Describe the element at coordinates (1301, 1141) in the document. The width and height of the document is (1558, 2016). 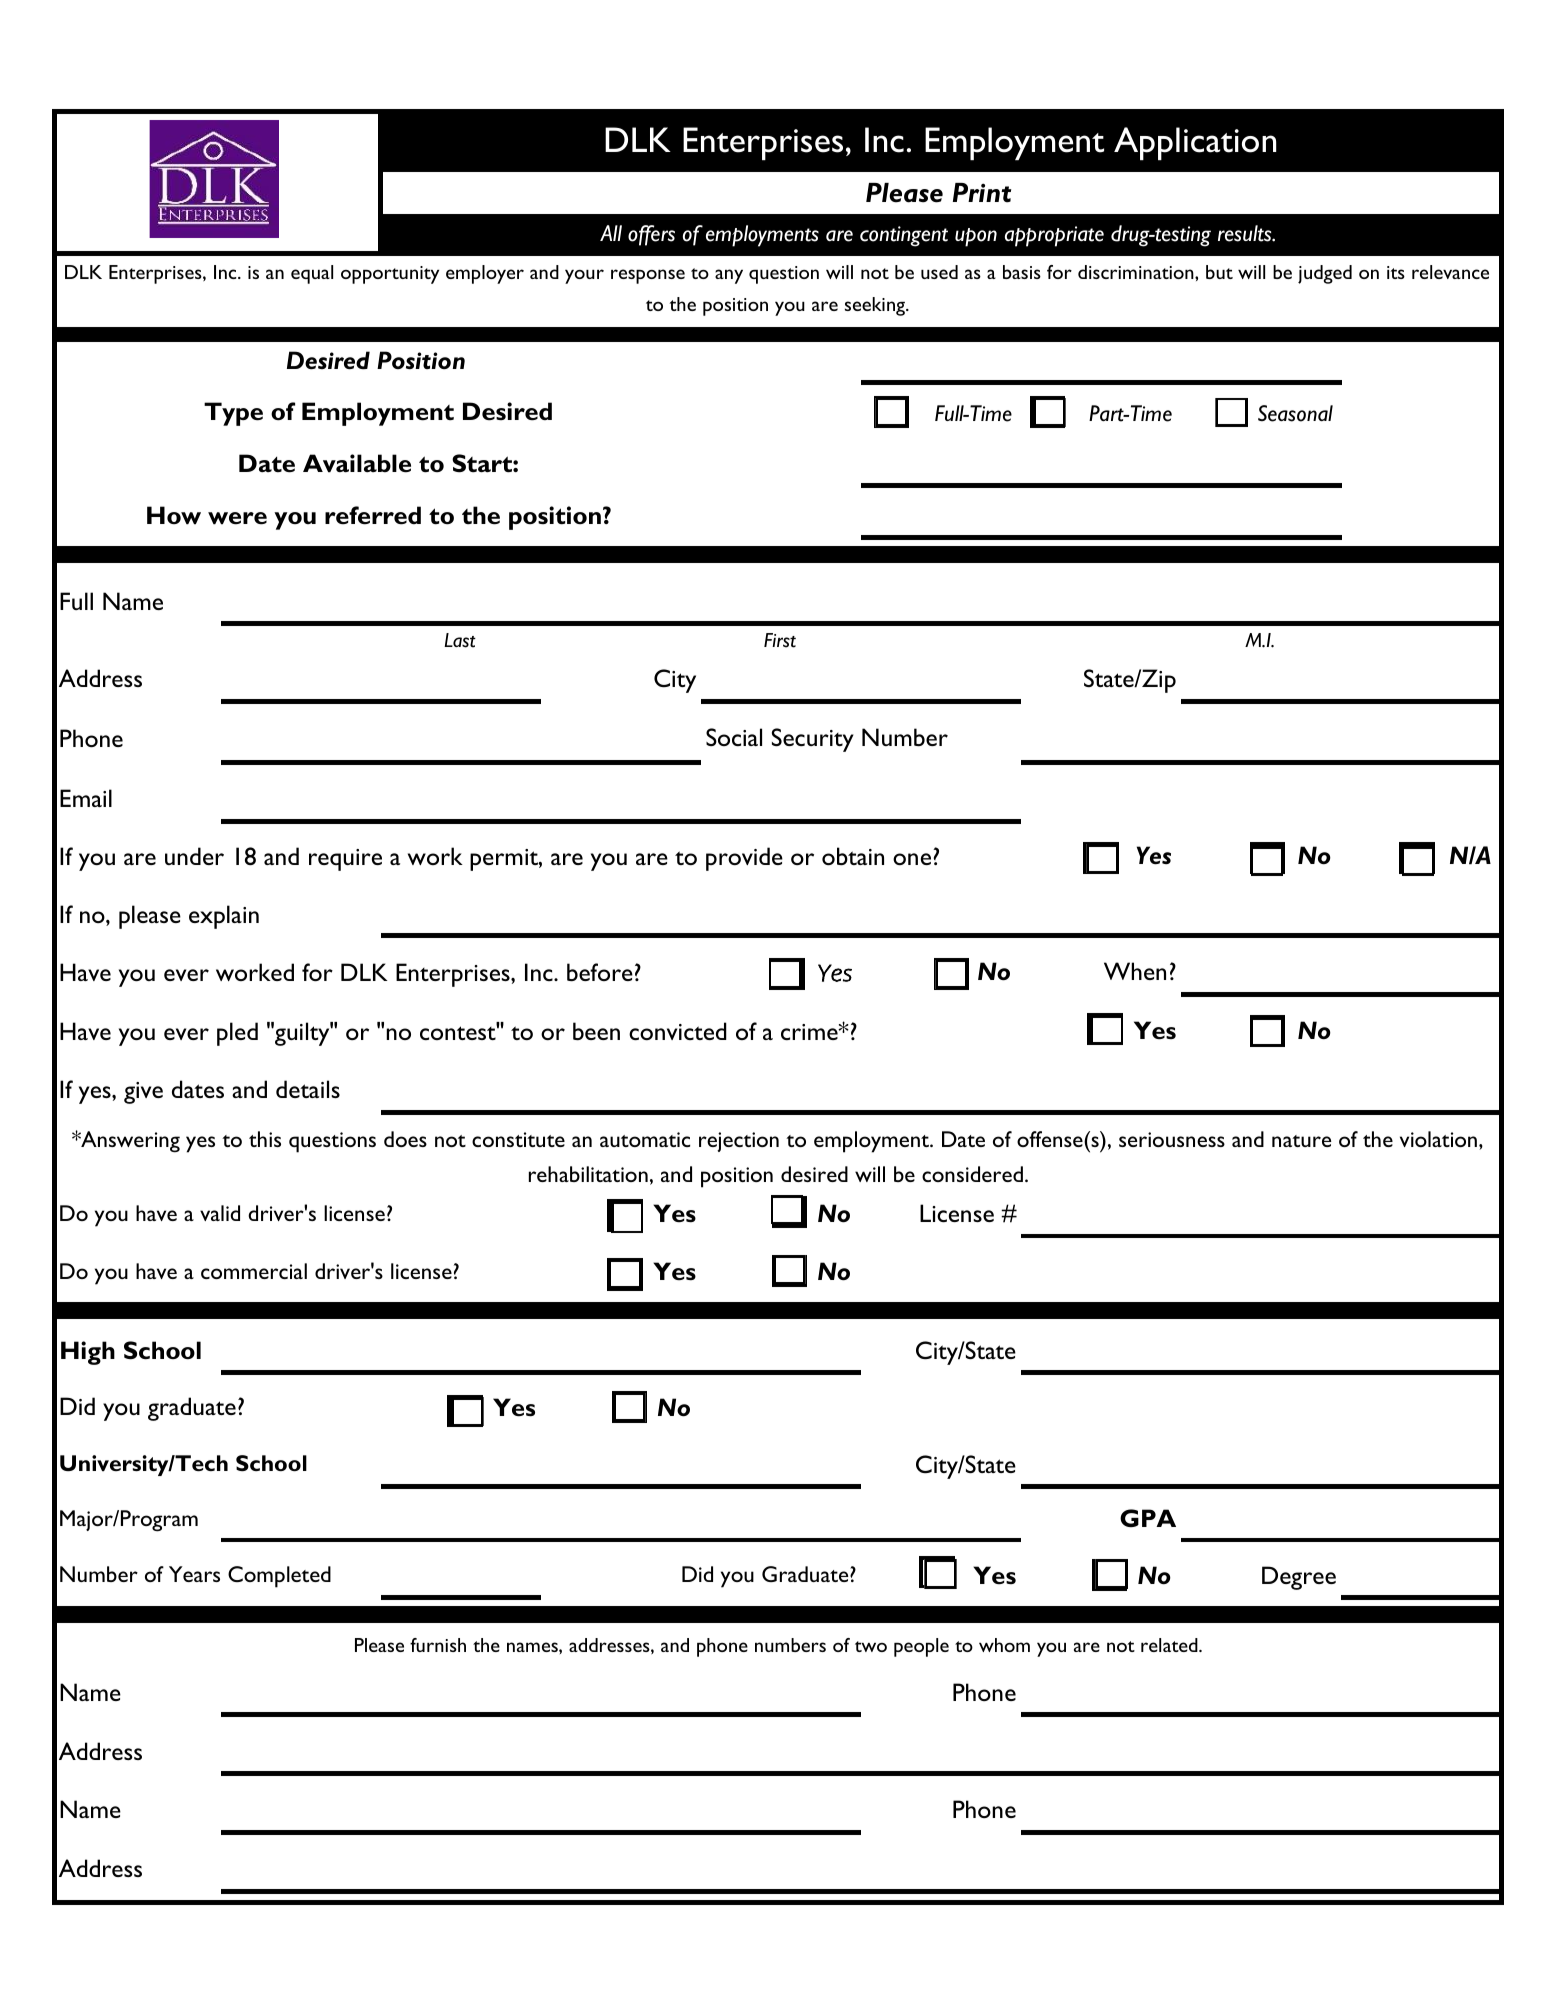
I see `nature` at that location.
